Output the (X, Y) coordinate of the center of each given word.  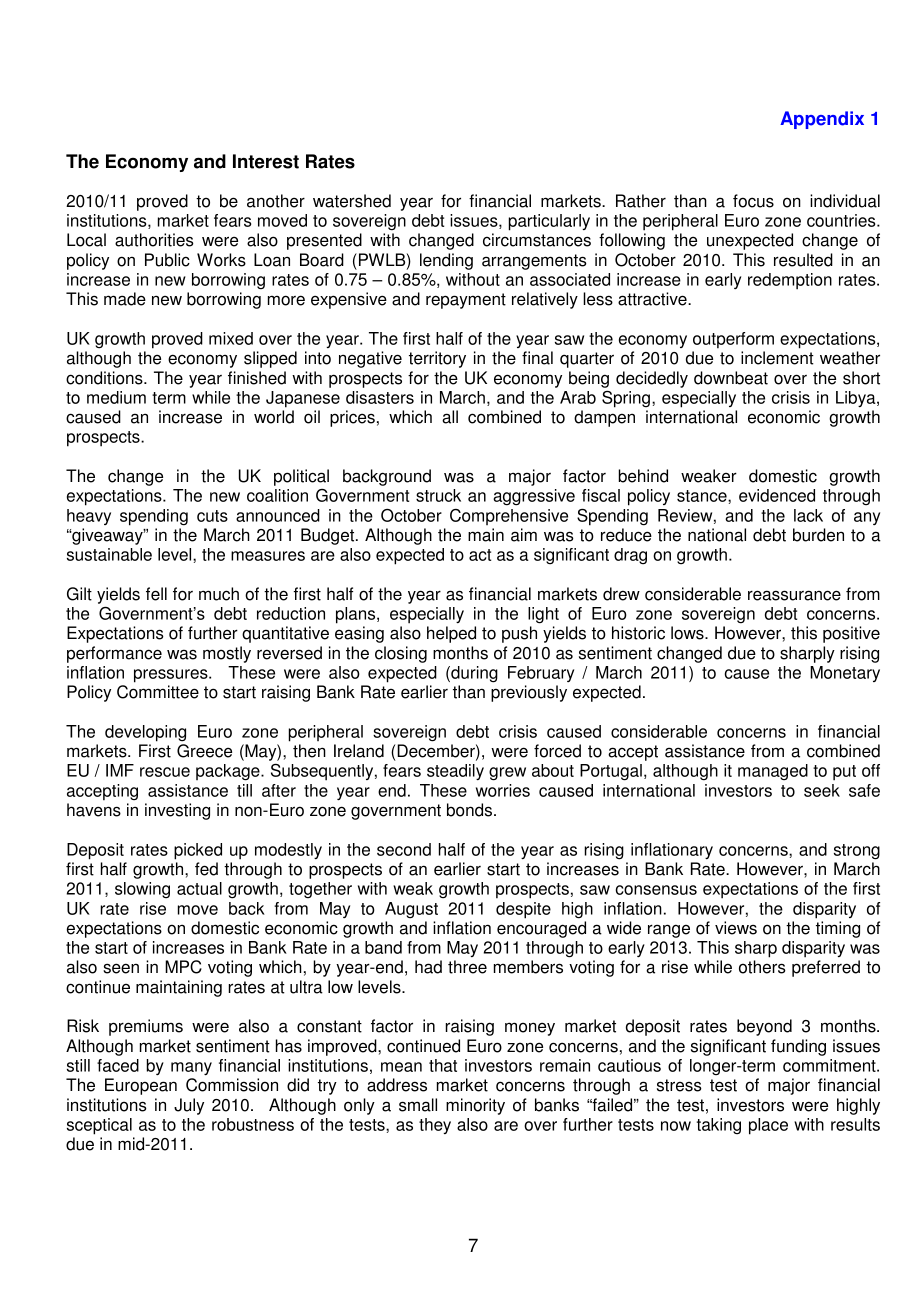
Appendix (822, 120)
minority (475, 1106)
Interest (266, 161)
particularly (549, 222)
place (768, 1126)
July (189, 1106)
